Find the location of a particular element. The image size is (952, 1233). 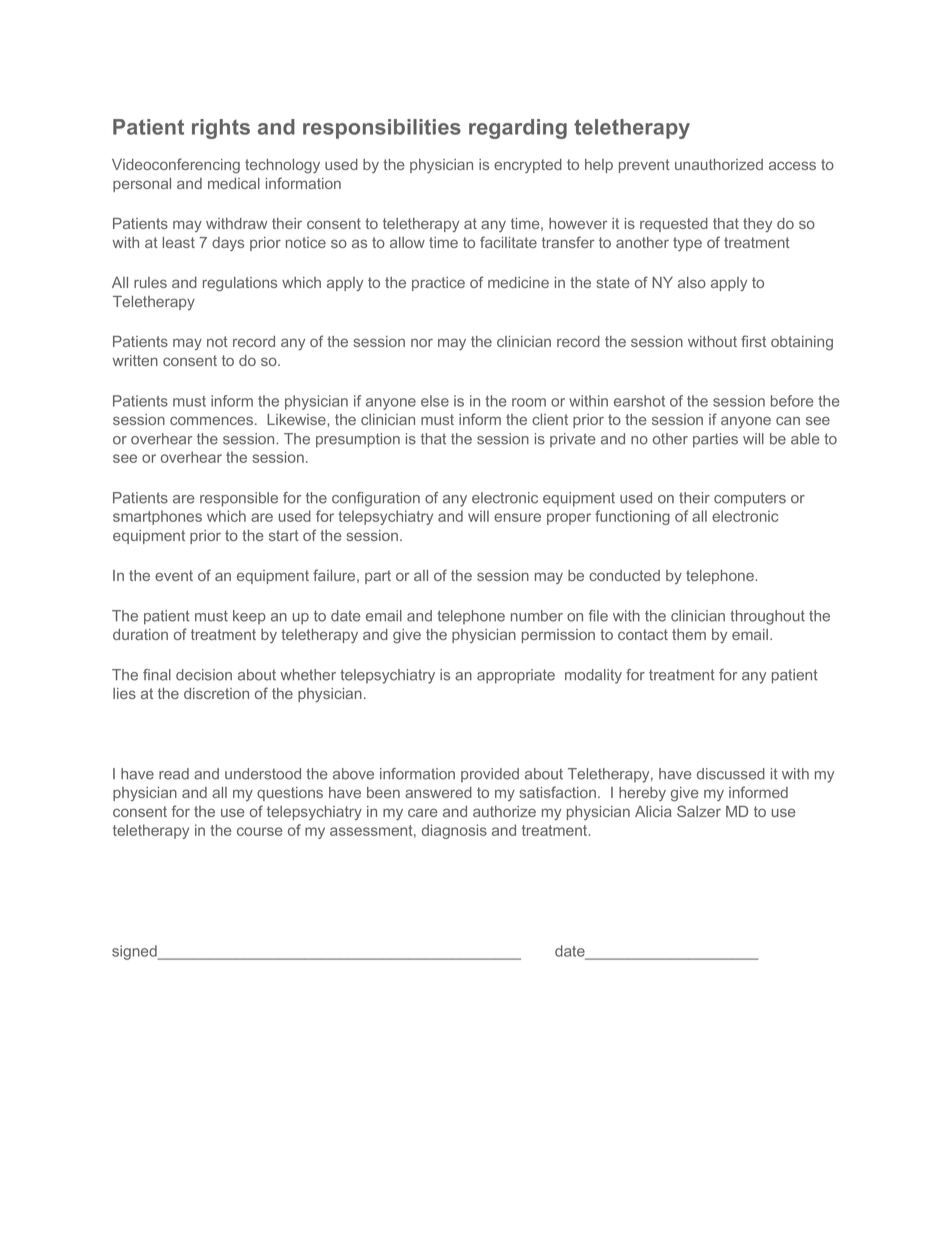

Videoconferencing is located at coordinates (176, 166).
